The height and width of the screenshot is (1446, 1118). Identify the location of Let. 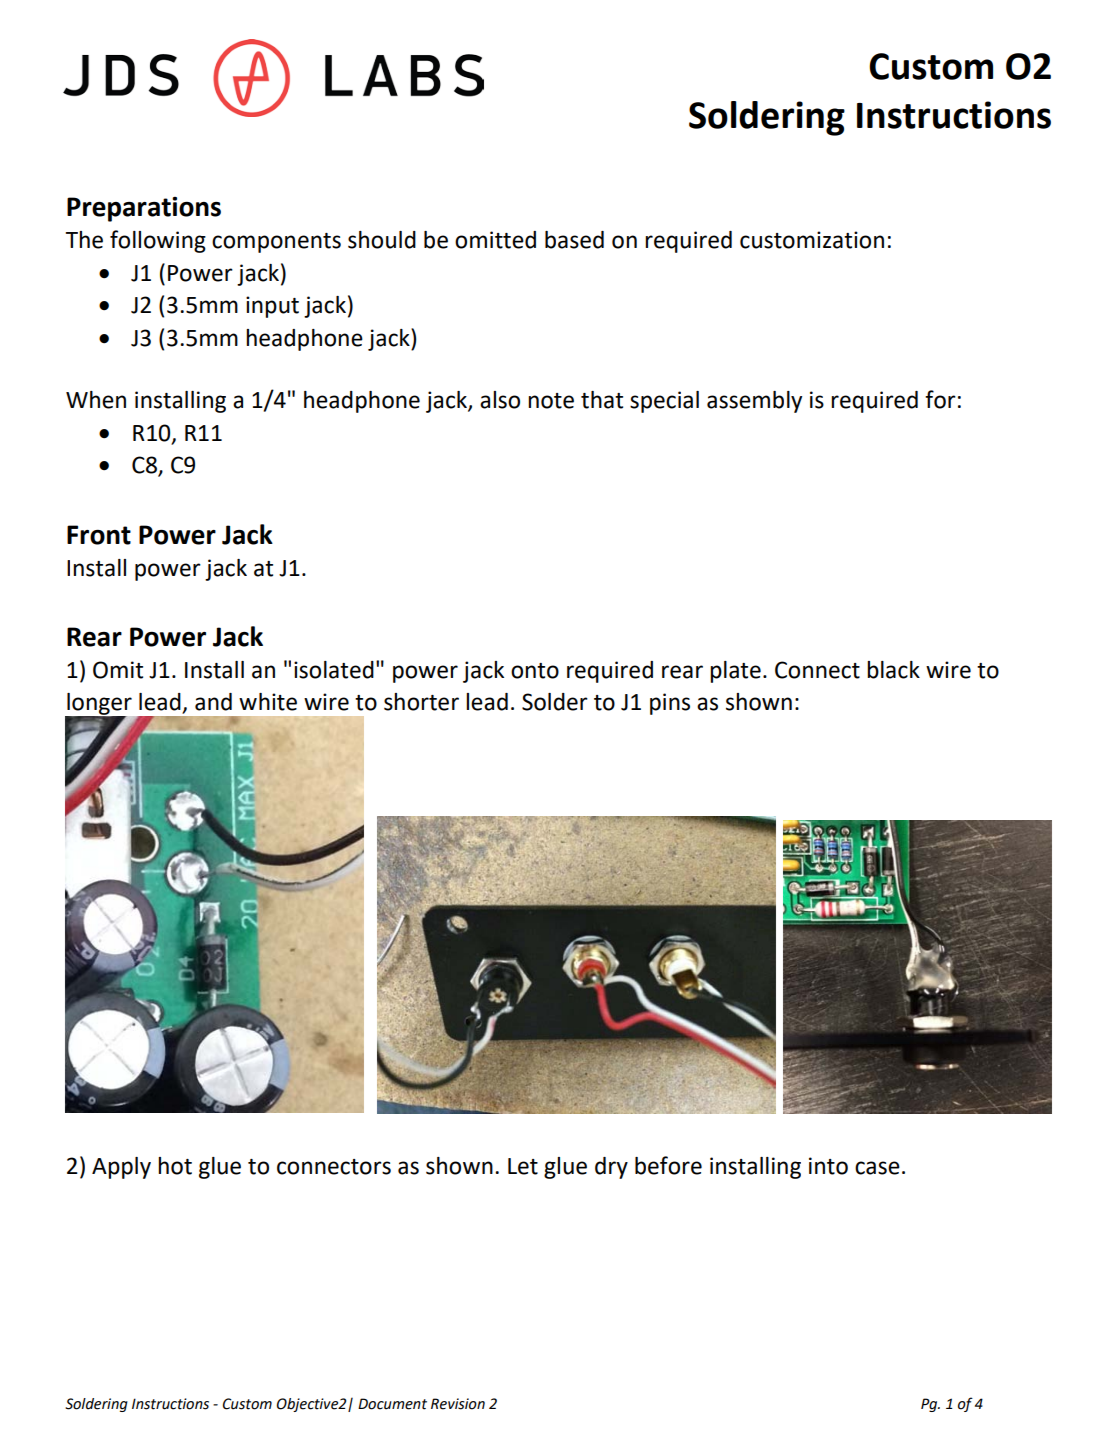
(523, 1166).
